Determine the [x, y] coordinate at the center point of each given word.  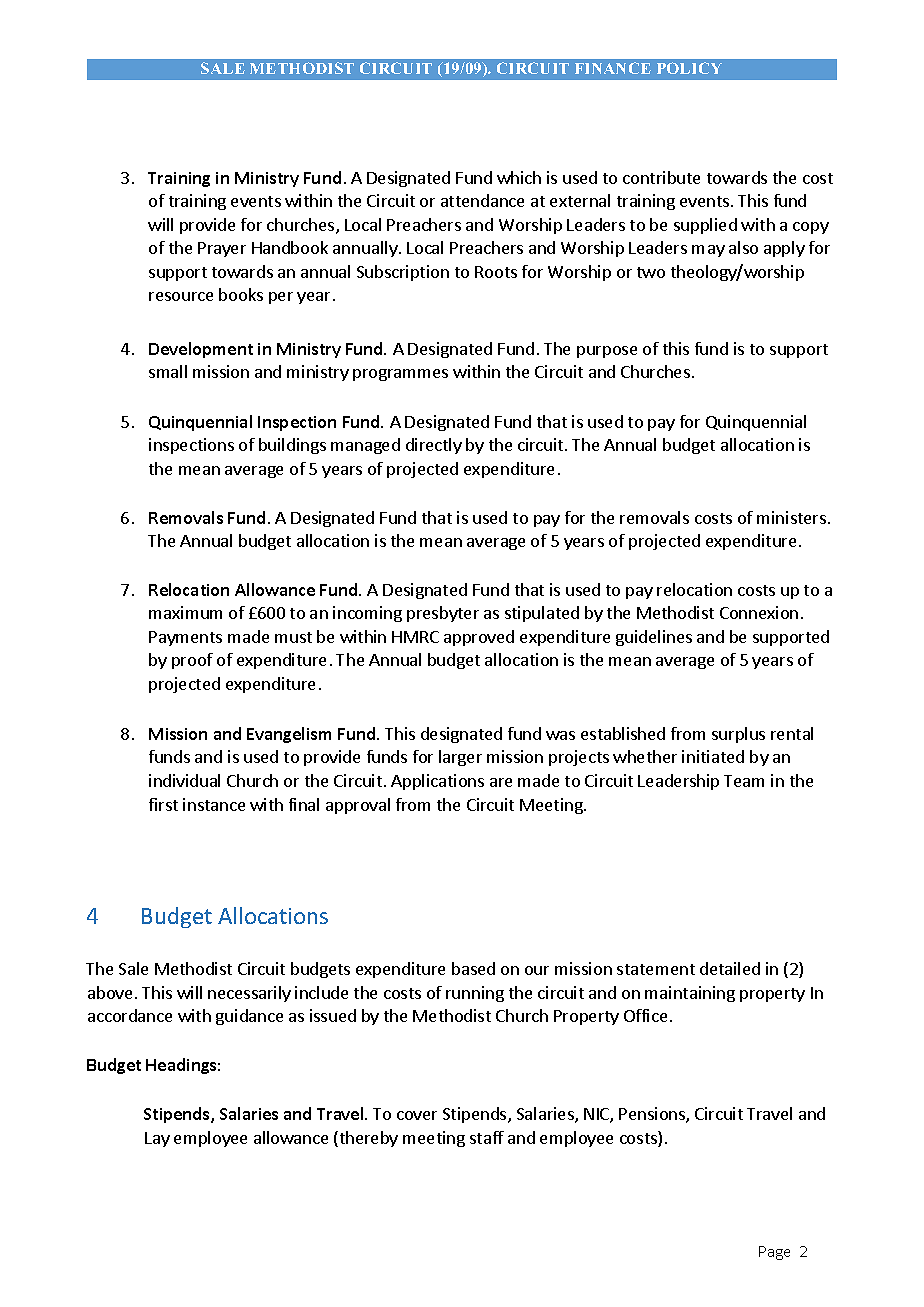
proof [192, 661]
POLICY [689, 68]
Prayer [222, 249]
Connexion [759, 612]
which [519, 177]
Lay [157, 1139]
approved [479, 638]
